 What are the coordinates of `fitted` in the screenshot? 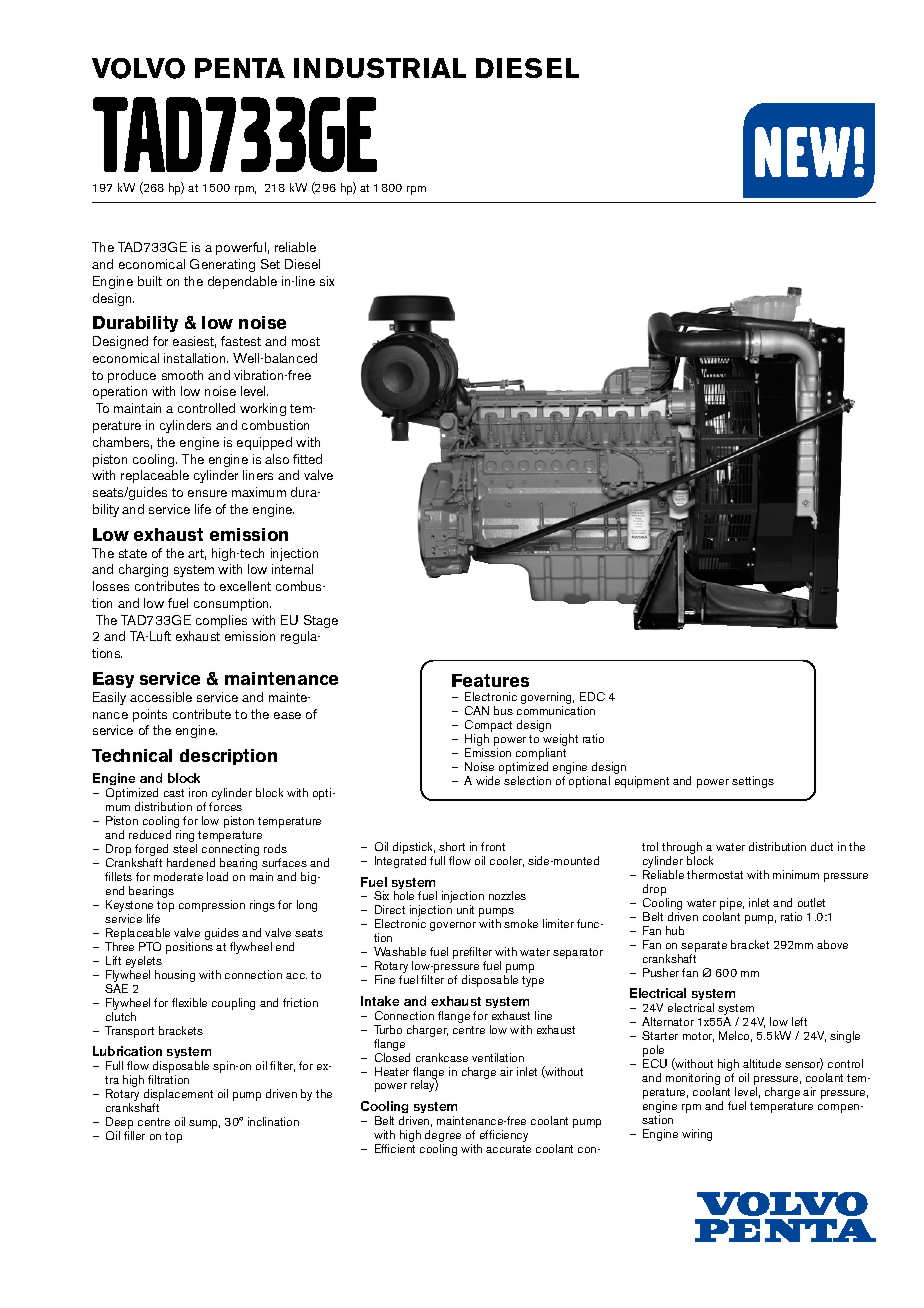 It's located at (307, 459).
